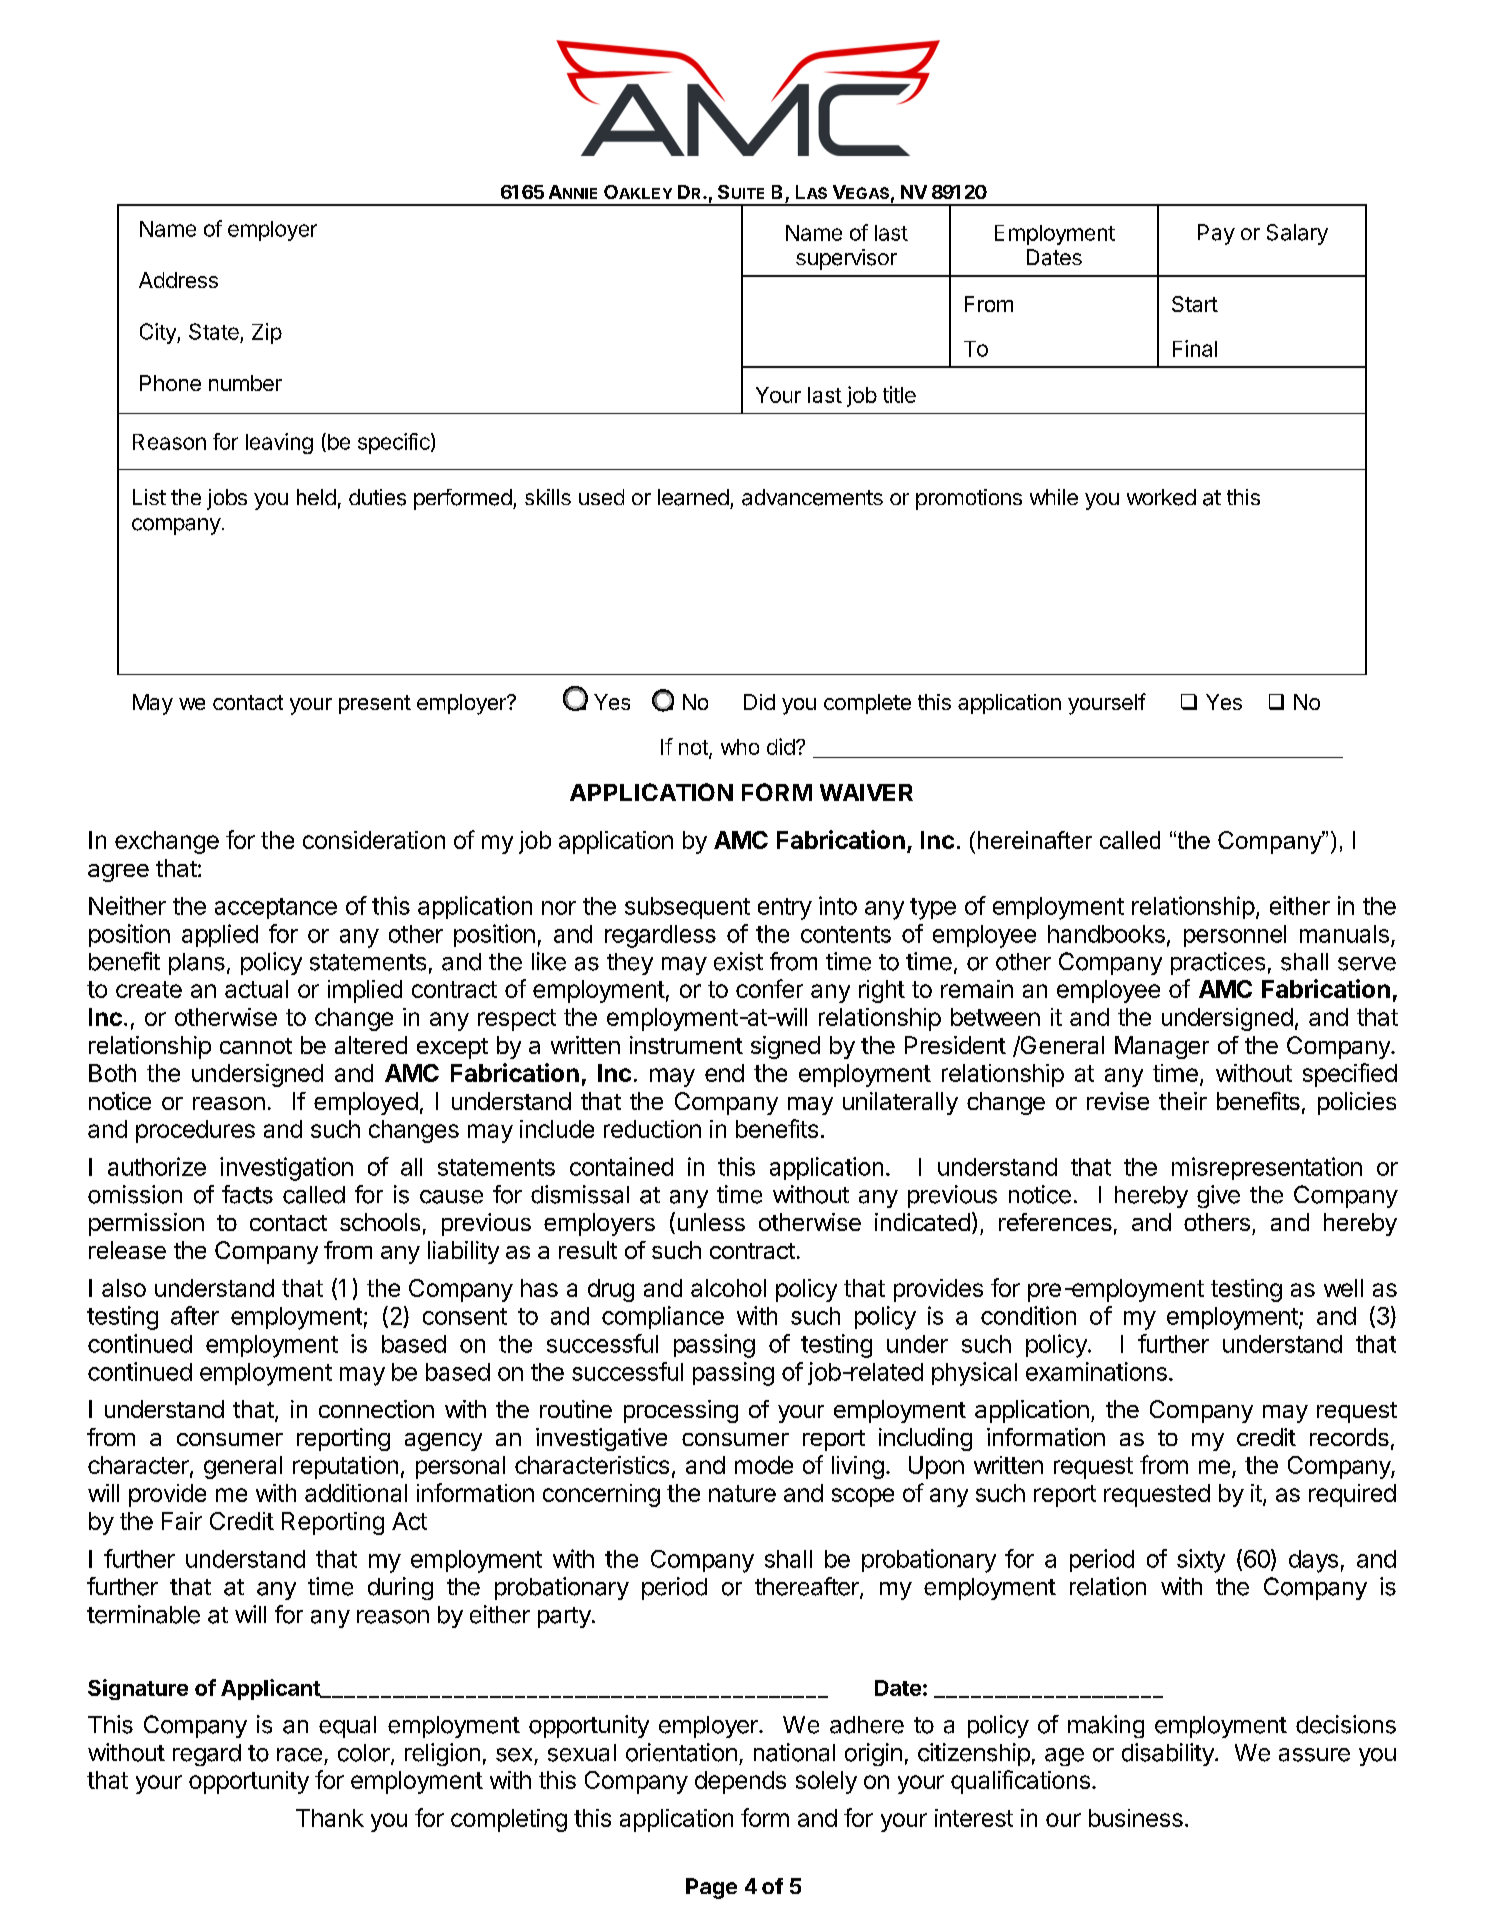  I want to click on consideration, so click(374, 840).
